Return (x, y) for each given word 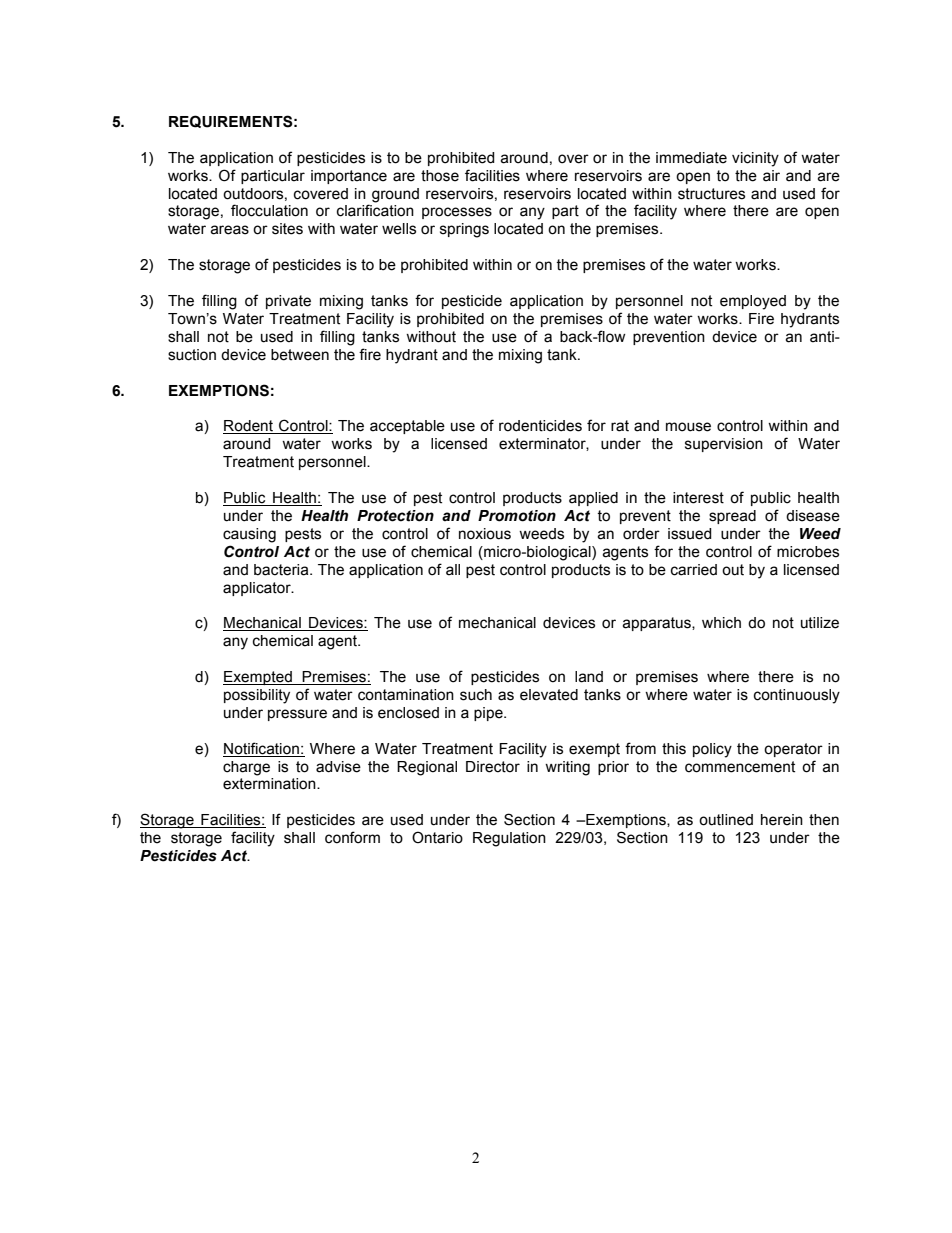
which (721, 623)
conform (352, 837)
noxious (485, 534)
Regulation (509, 839)
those (440, 176)
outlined (726, 820)
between (300, 355)
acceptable (407, 427)
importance (349, 177)
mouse (688, 427)
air (771, 176)
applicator (258, 589)
